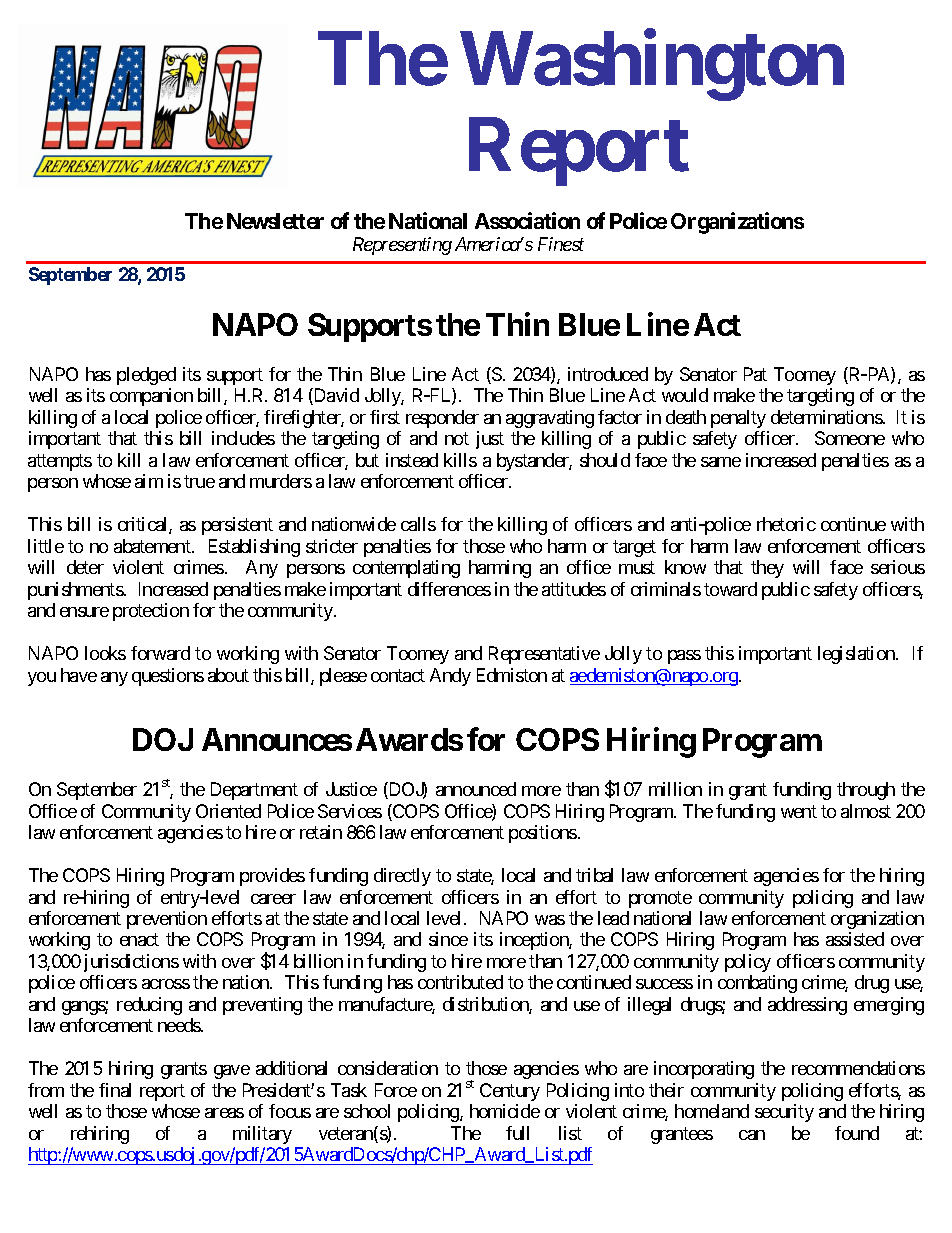  What do you see at coordinates (228, 811) in the page?
I see `Oriented` at bounding box center [228, 811].
